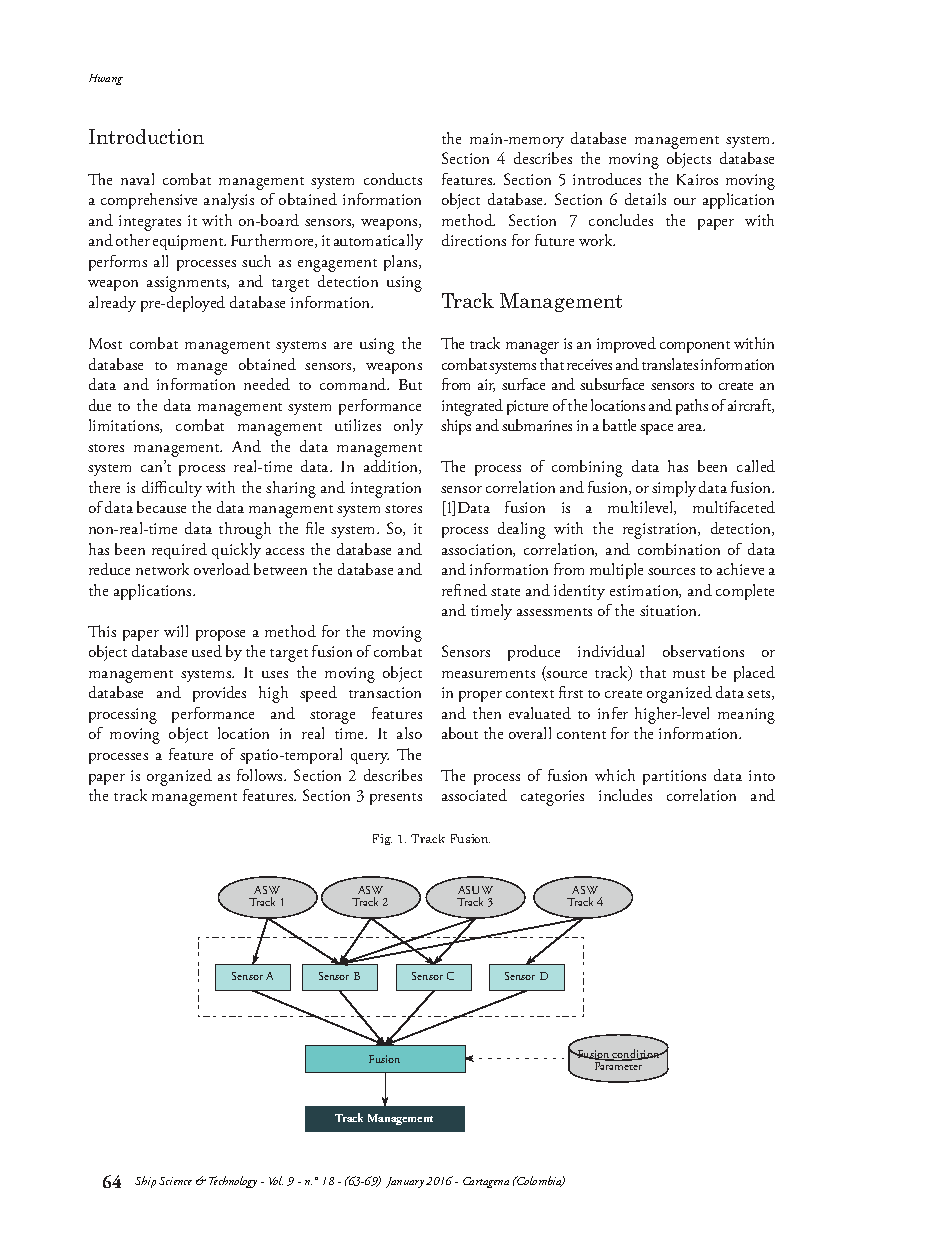 The image size is (952, 1233). What do you see at coordinates (146, 136) in the screenshot?
I see `Introduction` at bounding box center [146, 136].
